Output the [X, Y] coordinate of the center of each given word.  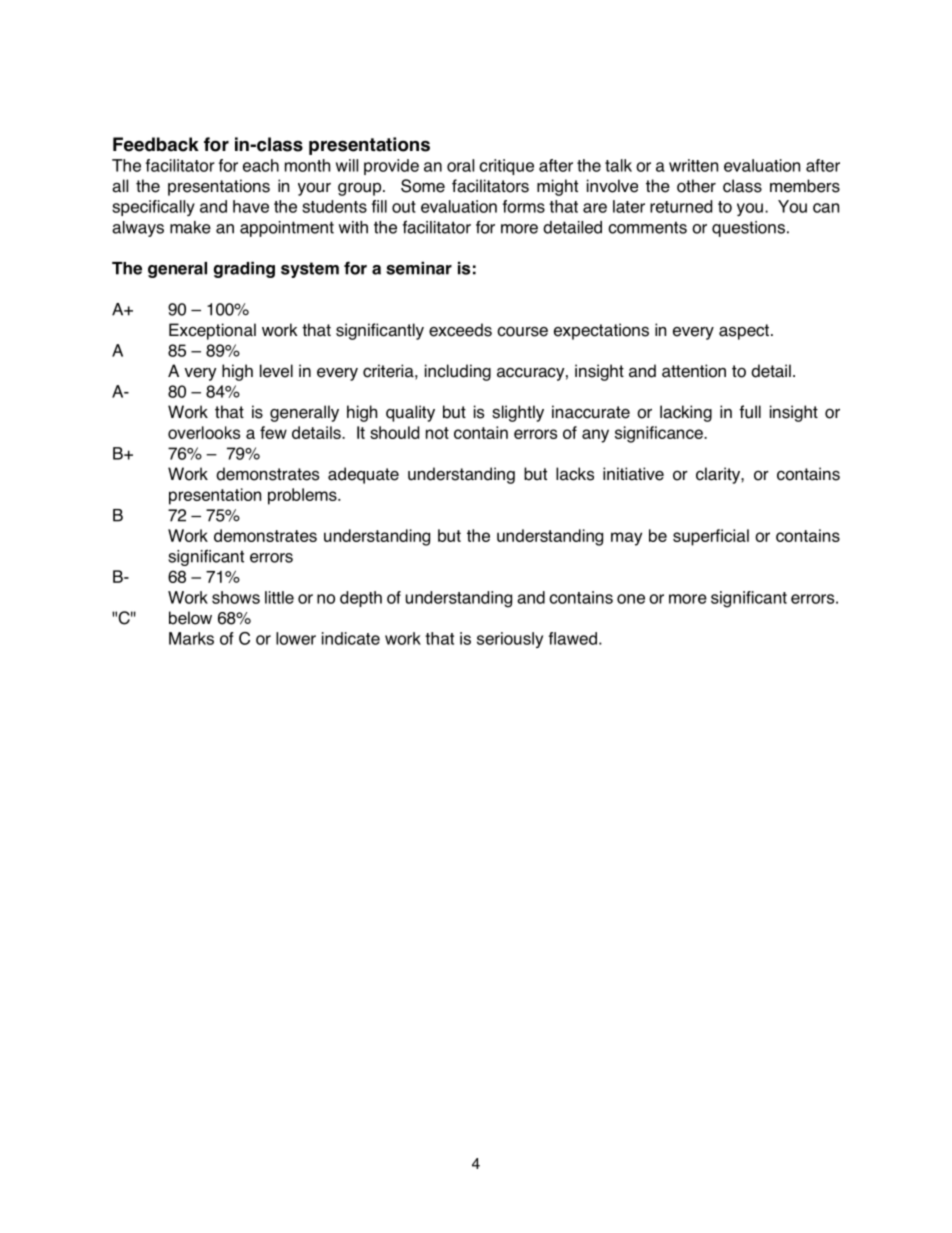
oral [460, 165]
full [750, 412]
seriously [510, 640]
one [631, 599]
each [261, 165]
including [458, 372]
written [693, 165]
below [190, 618]
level [276, 371]
